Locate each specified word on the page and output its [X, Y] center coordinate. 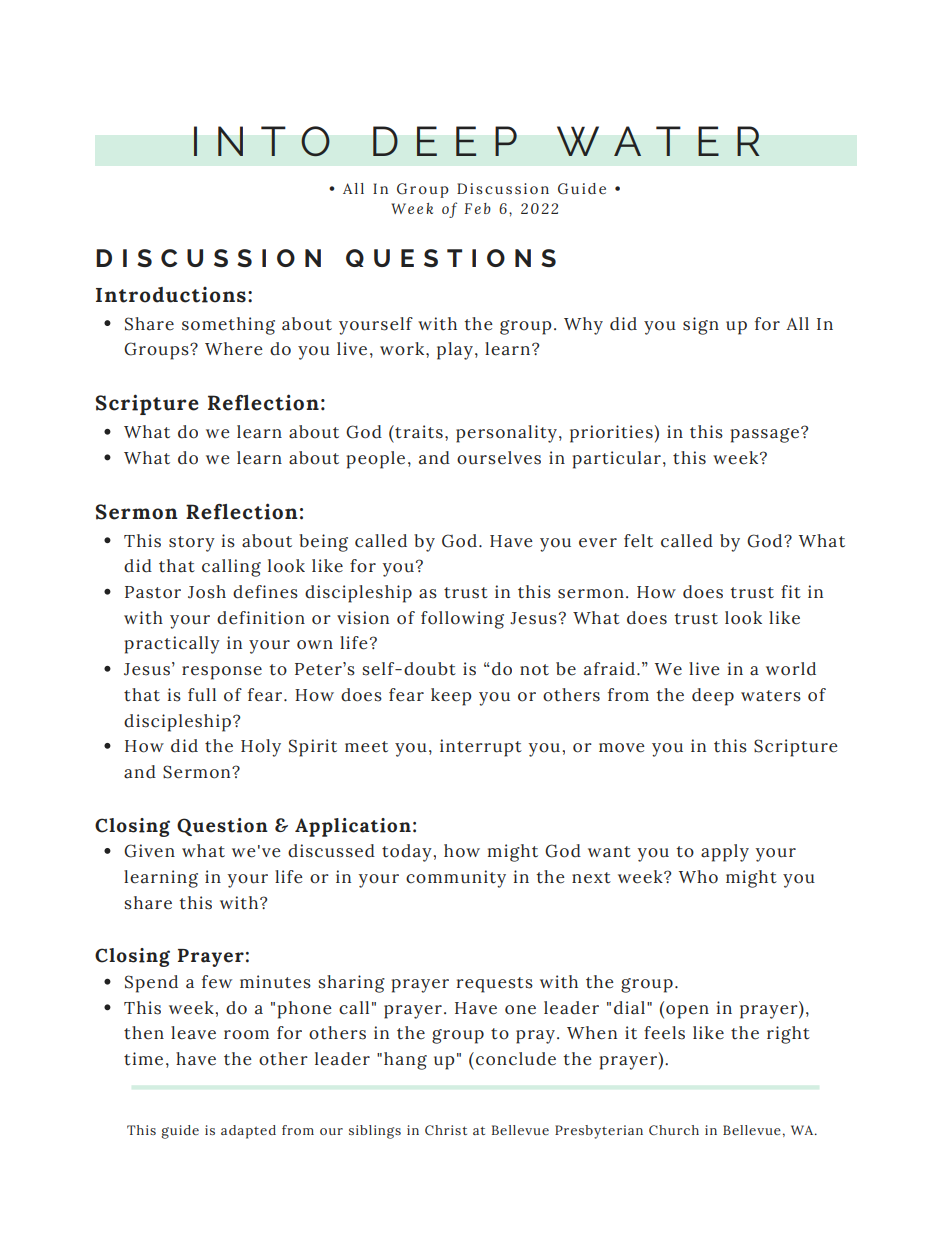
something [228, 326]
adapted [248, 1132]
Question [222, 827]
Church [674, 1130]
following [462, 620]
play [455, 351]
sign [701, 326]
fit [791, 592]
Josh [207, 592]
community [456, 879]
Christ [446, 1130]
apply [725, 853]
